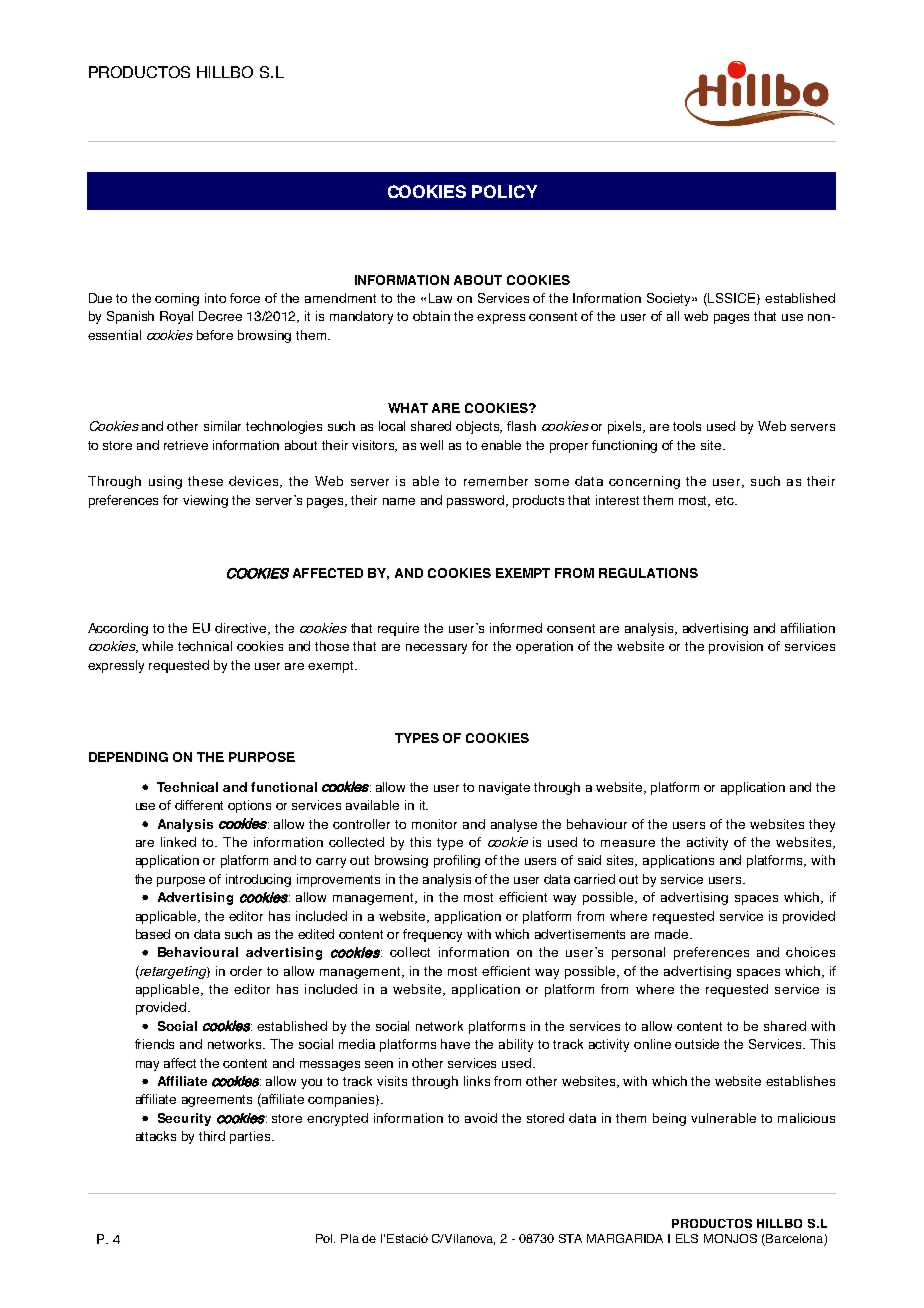 The width and height of the screenshot is (924, 1308). What do you see at coordinates (436, 649) in the screenshot?
I see `necessary` at bounding box center [436, 649].
